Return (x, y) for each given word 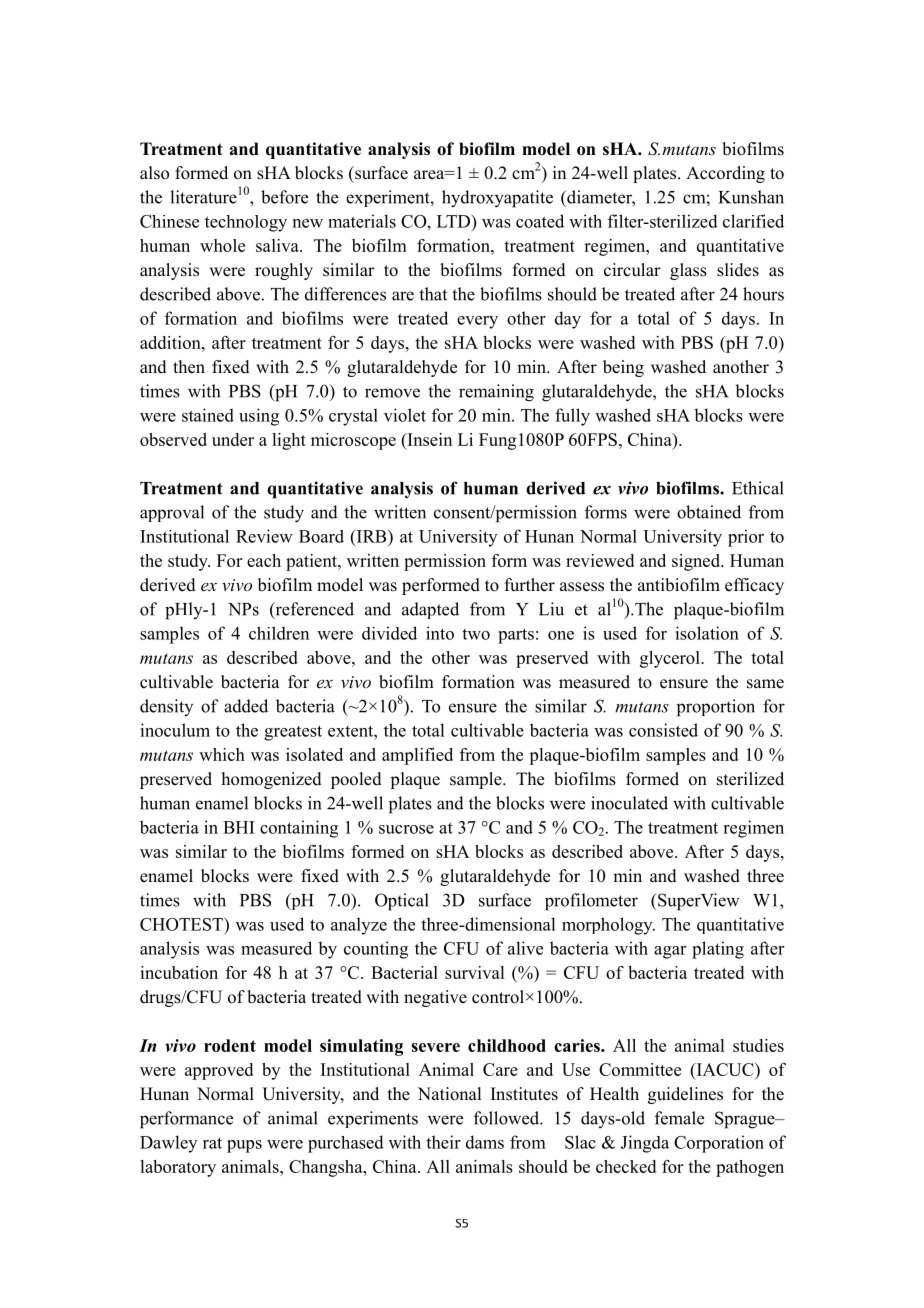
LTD (455, 221)
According (725, 174)
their (443, 1142)
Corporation (719, 1144)
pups (244, 1146)
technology (246, 223)
